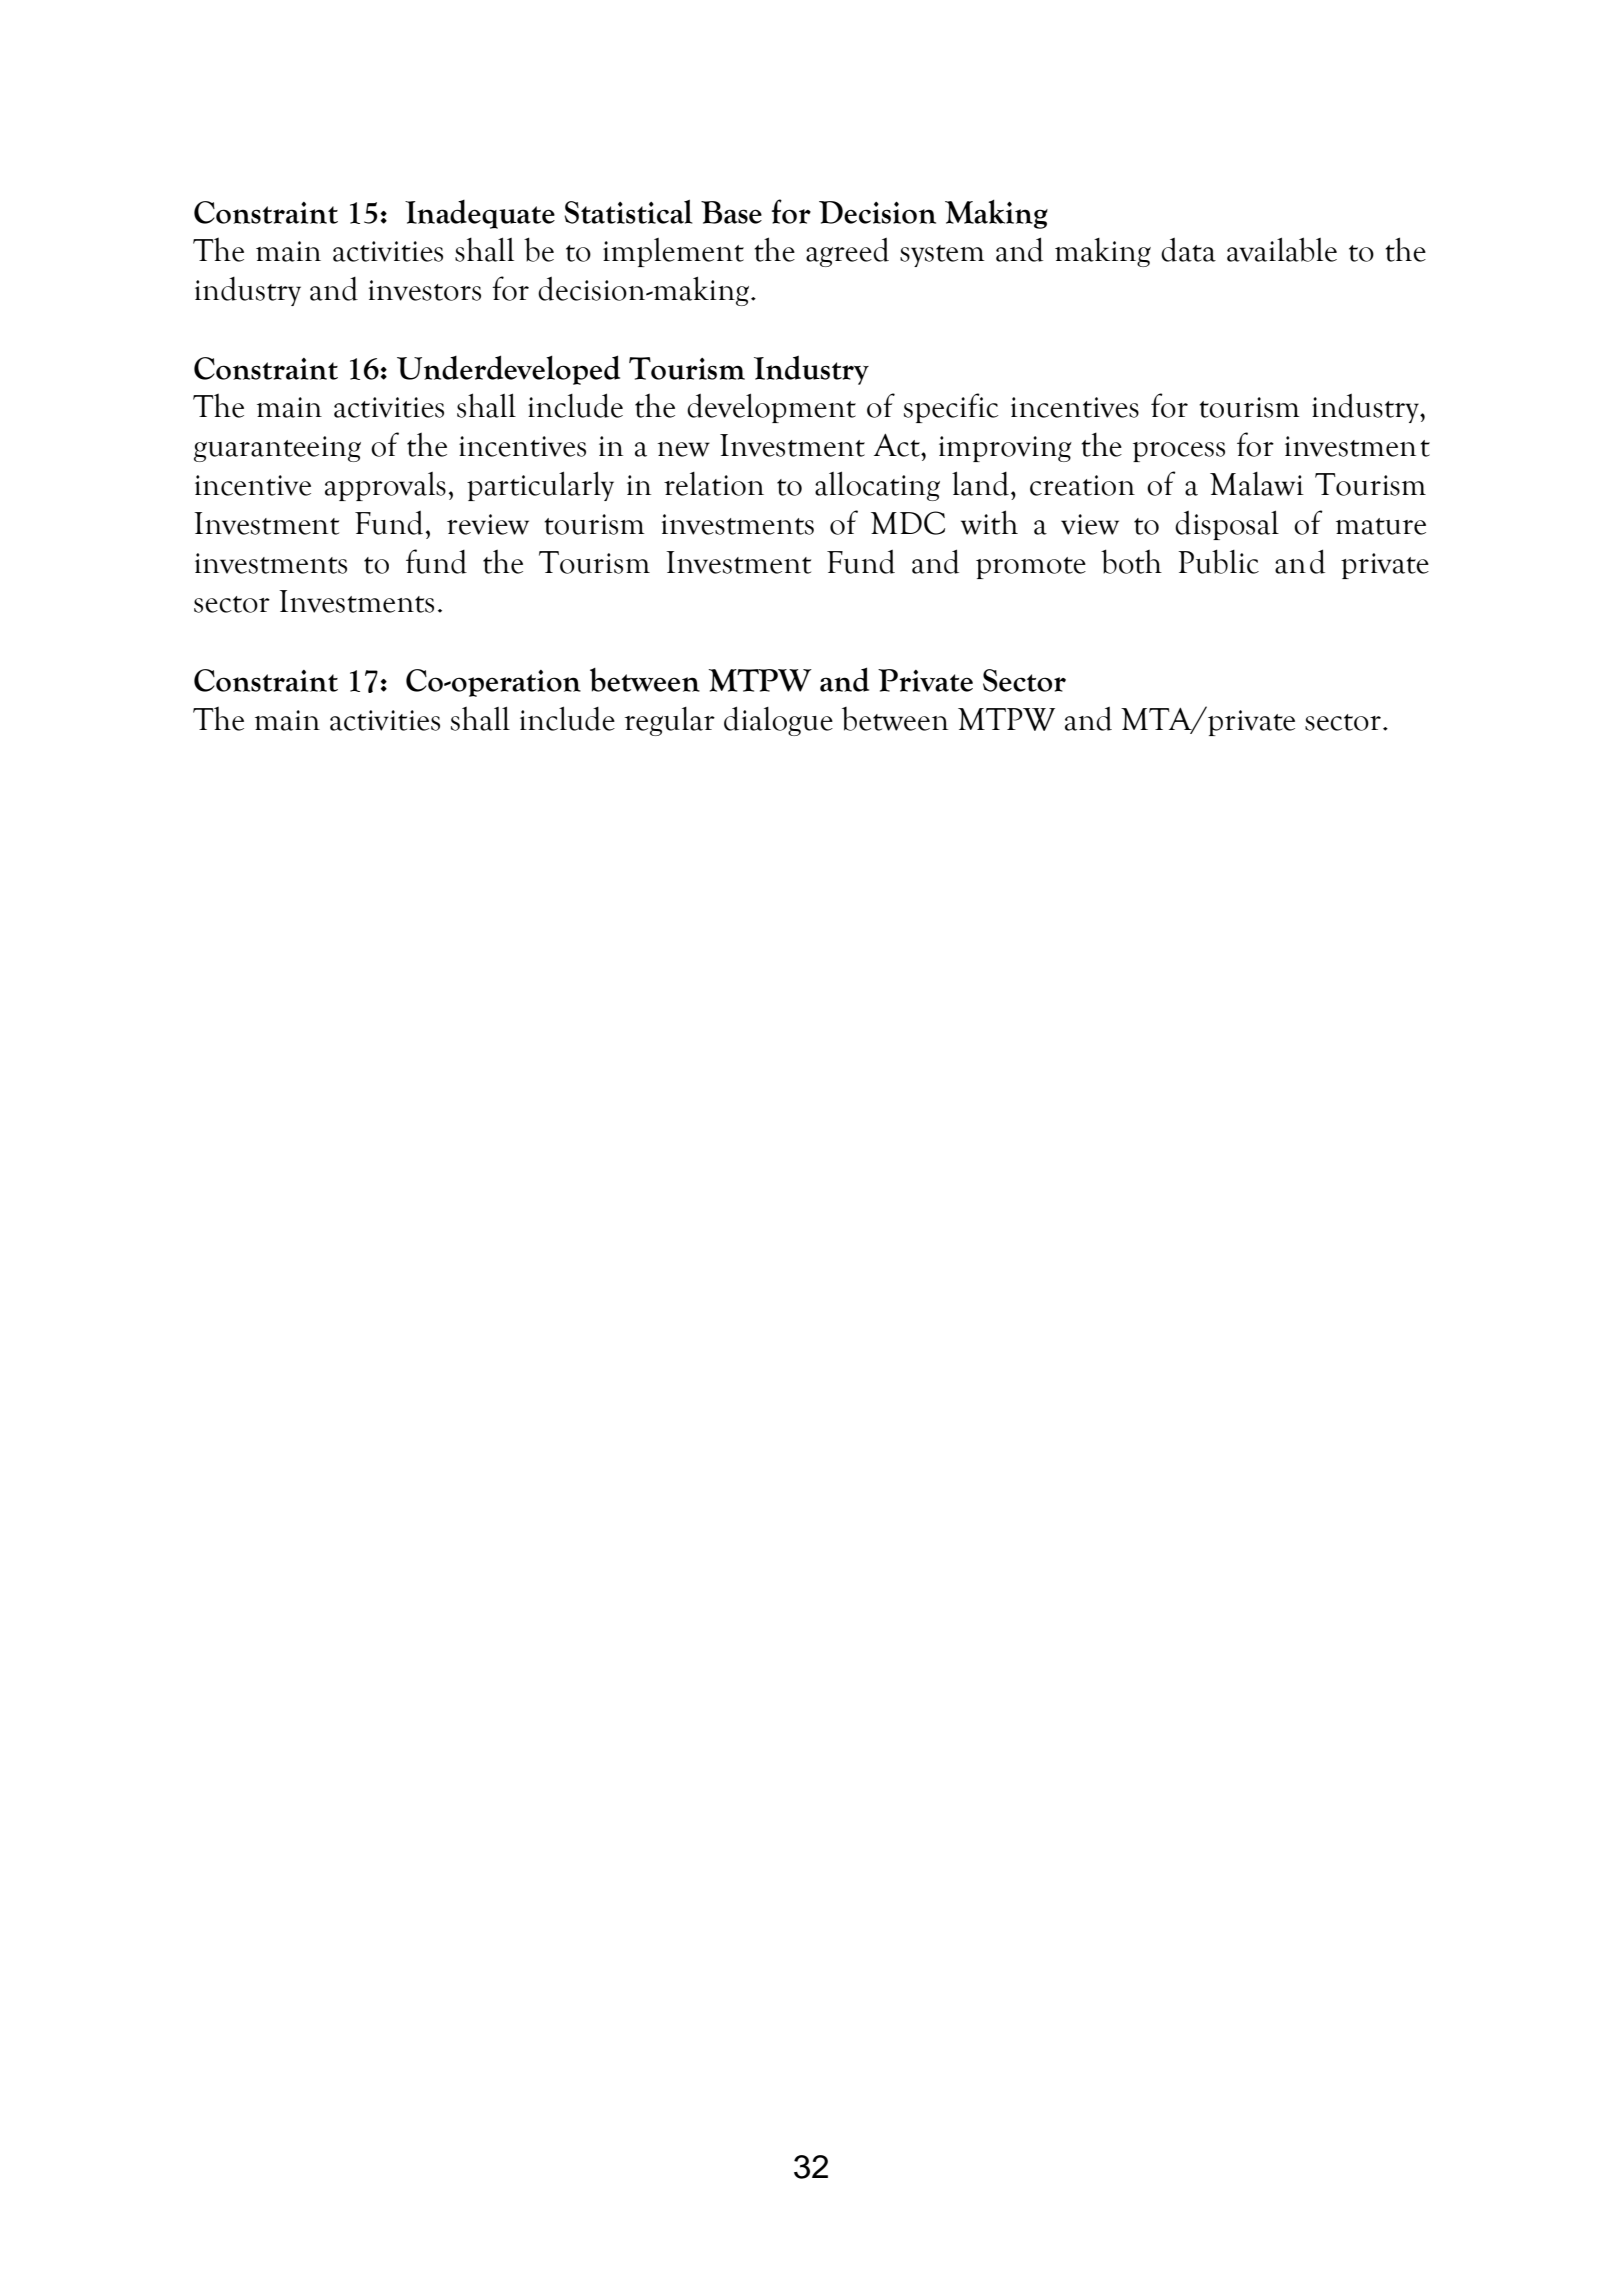  I want to click on Public, so click(1219, 561).
